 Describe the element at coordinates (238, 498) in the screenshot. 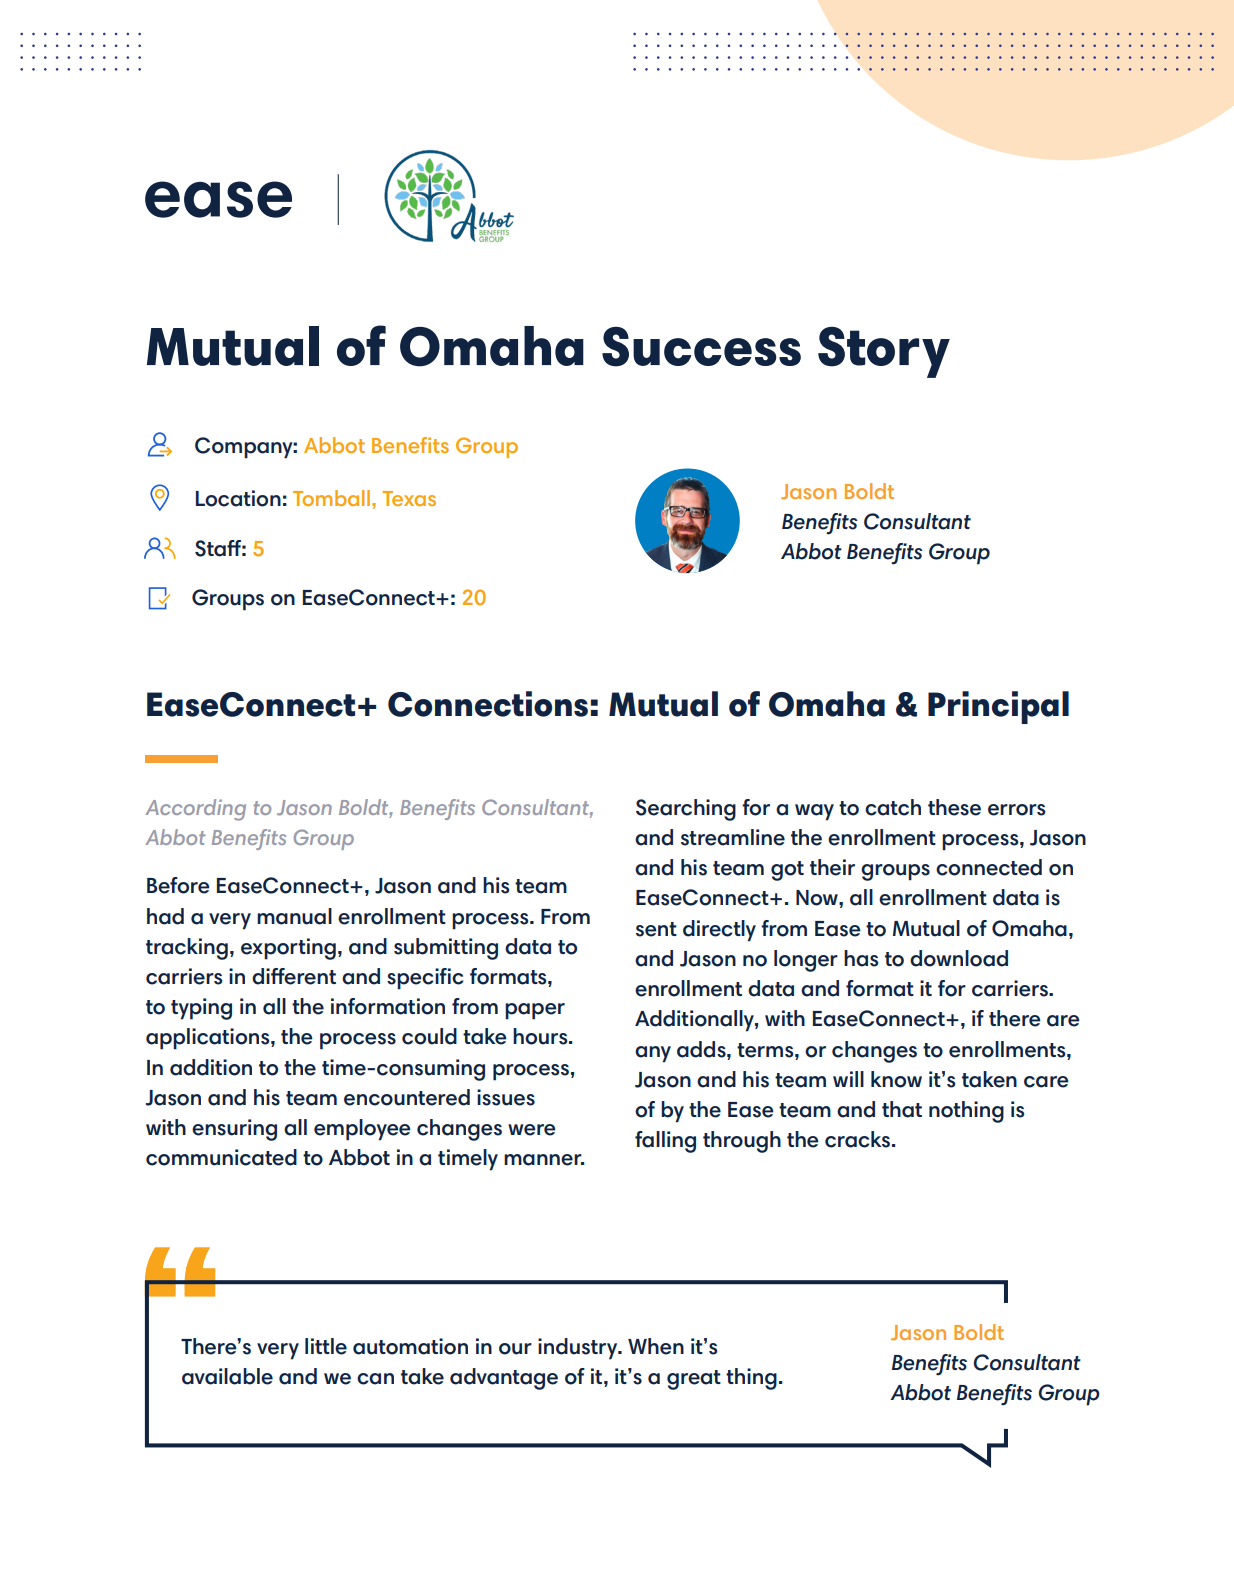

I see `Location` at that location.
